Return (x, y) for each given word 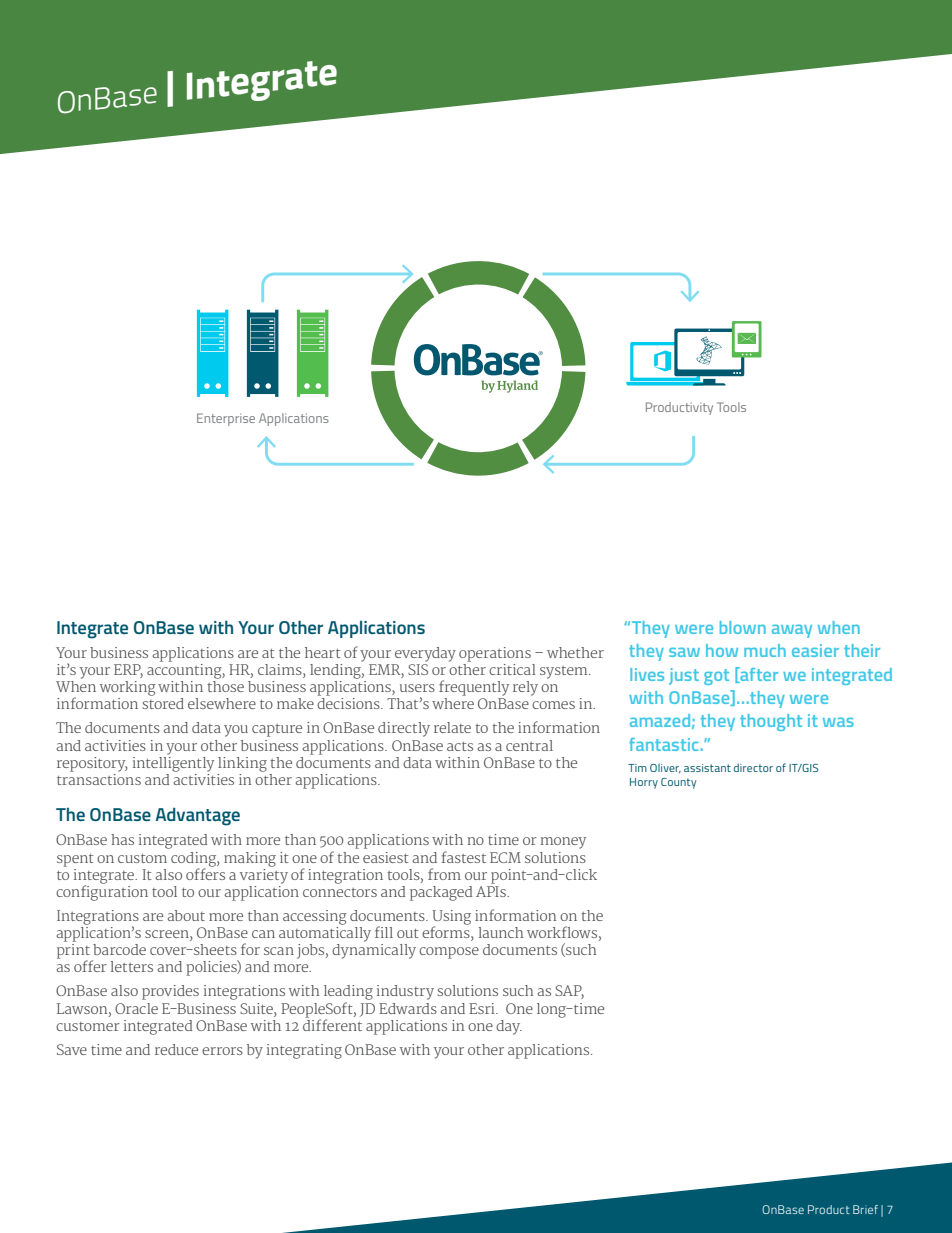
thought (771, 722)
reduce (176, 1049)
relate (452, 727)
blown (743, 627)
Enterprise (226, 419)
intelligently (173, 763)
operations (495, 654)
